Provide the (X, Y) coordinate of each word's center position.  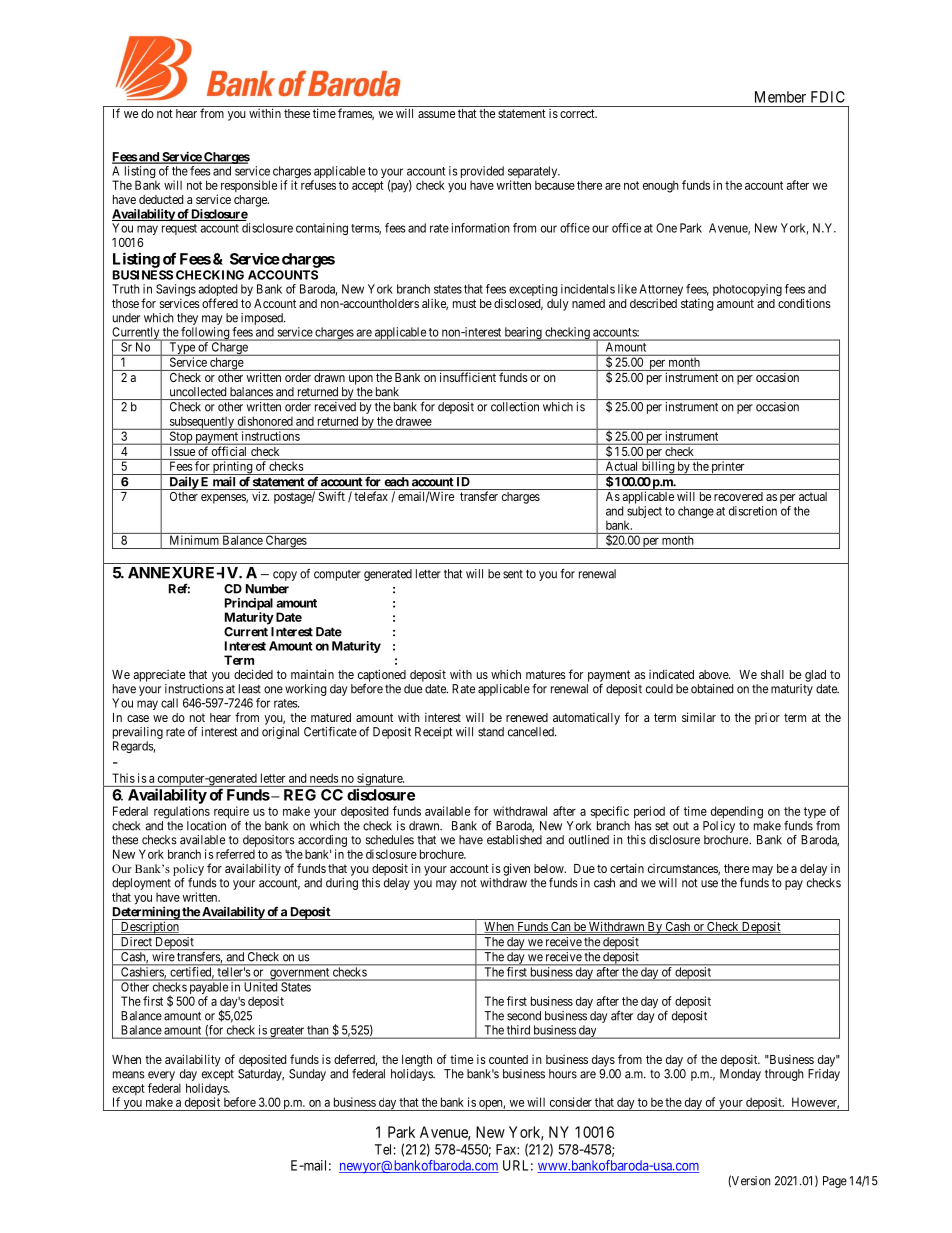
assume (436, 114)
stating (697, 304)
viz (260, 496)
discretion (753, 511)
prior (767, 719)
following (205, 334)
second (524, 1016)
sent (513, 574)
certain (627, 868)
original (280, 733)
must (464, 303)
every (161, 1076)
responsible (249, 186)
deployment (141, 884)
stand (491, 732)
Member (780, 97)
